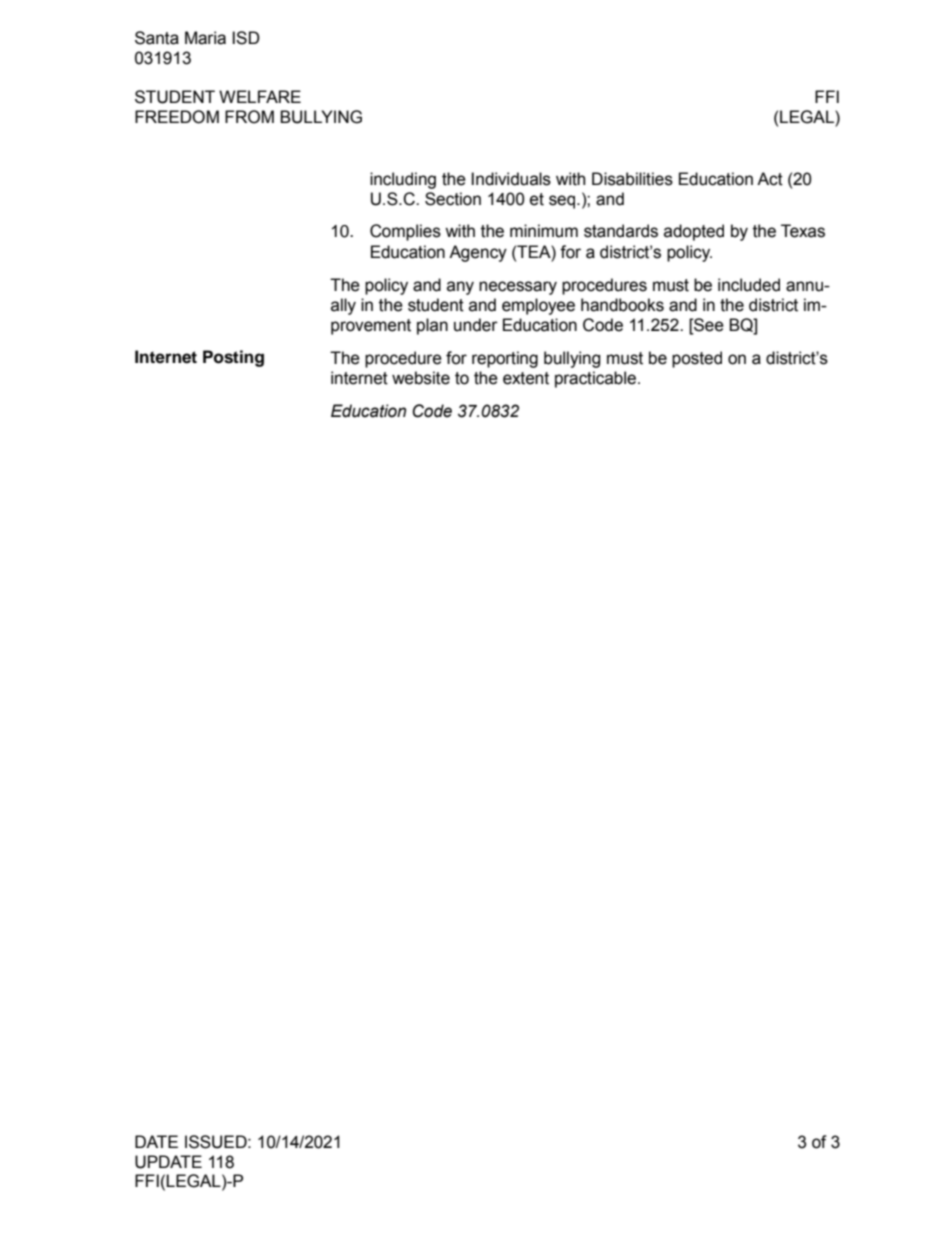  Describe the element at coordinates (453, 199) in the image. I see `Section` at that location.
